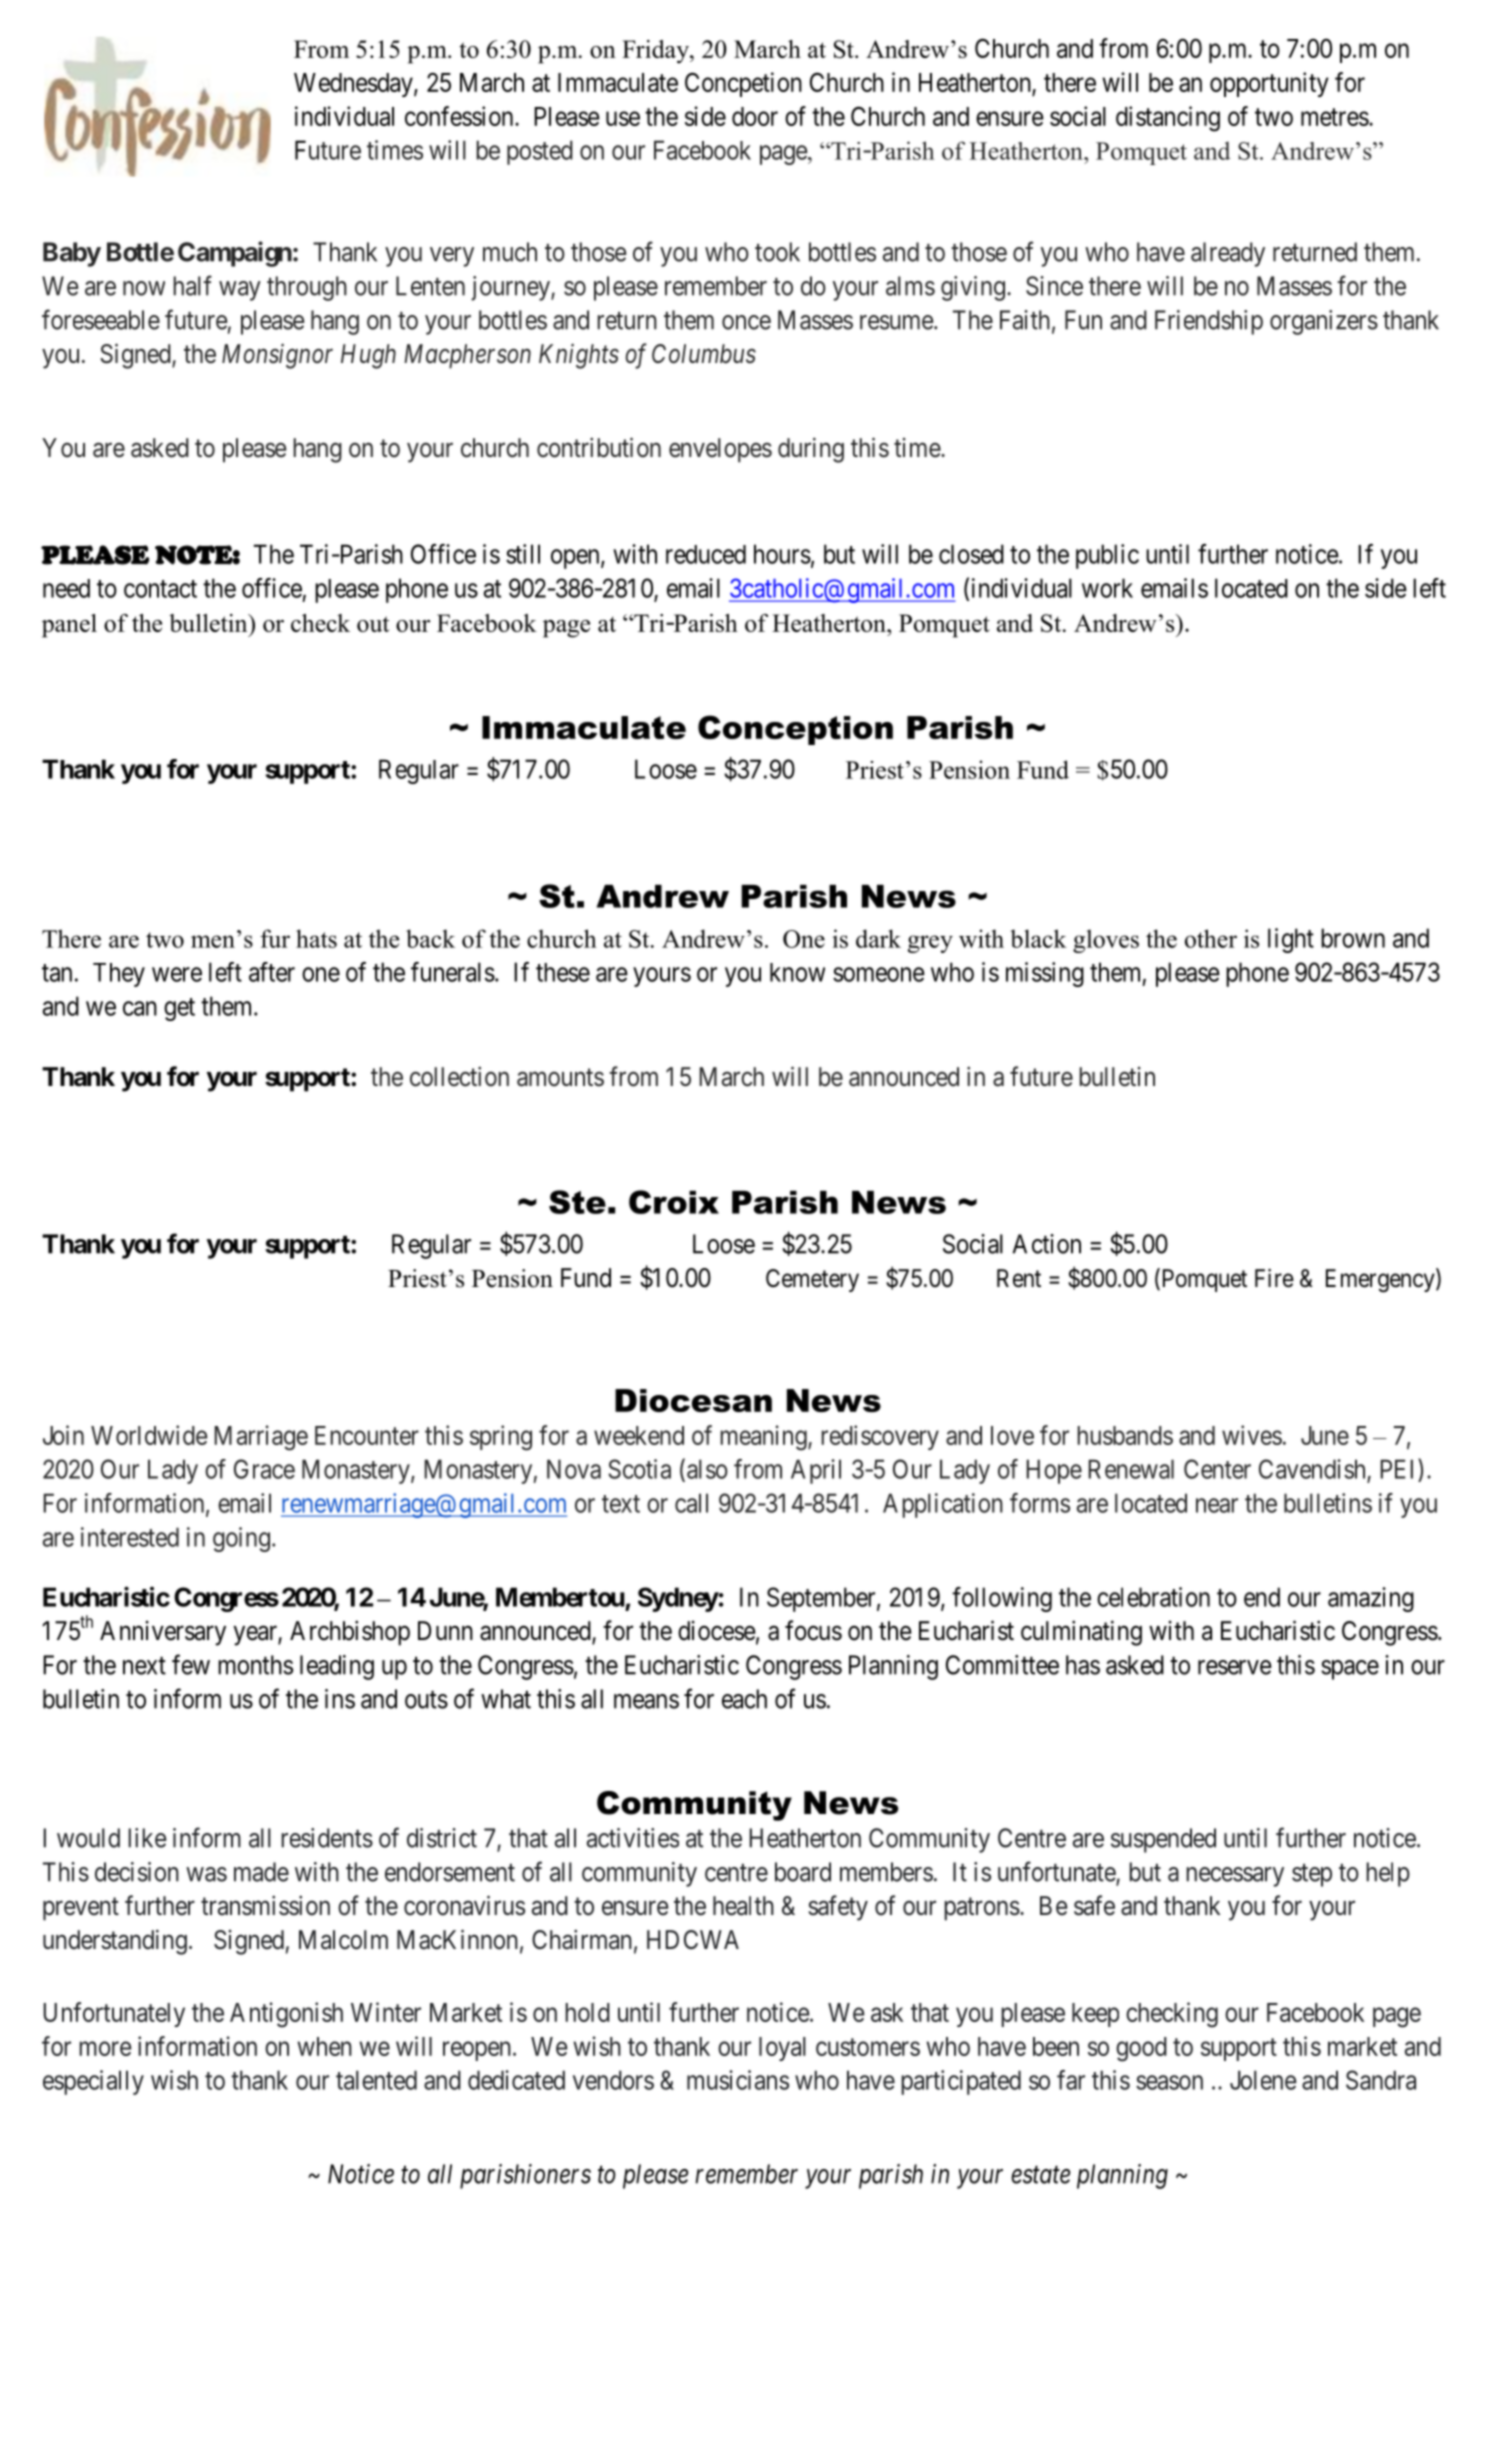  Describe the element at coordinates (324, 2046) in the document. I see `when` at that location.
